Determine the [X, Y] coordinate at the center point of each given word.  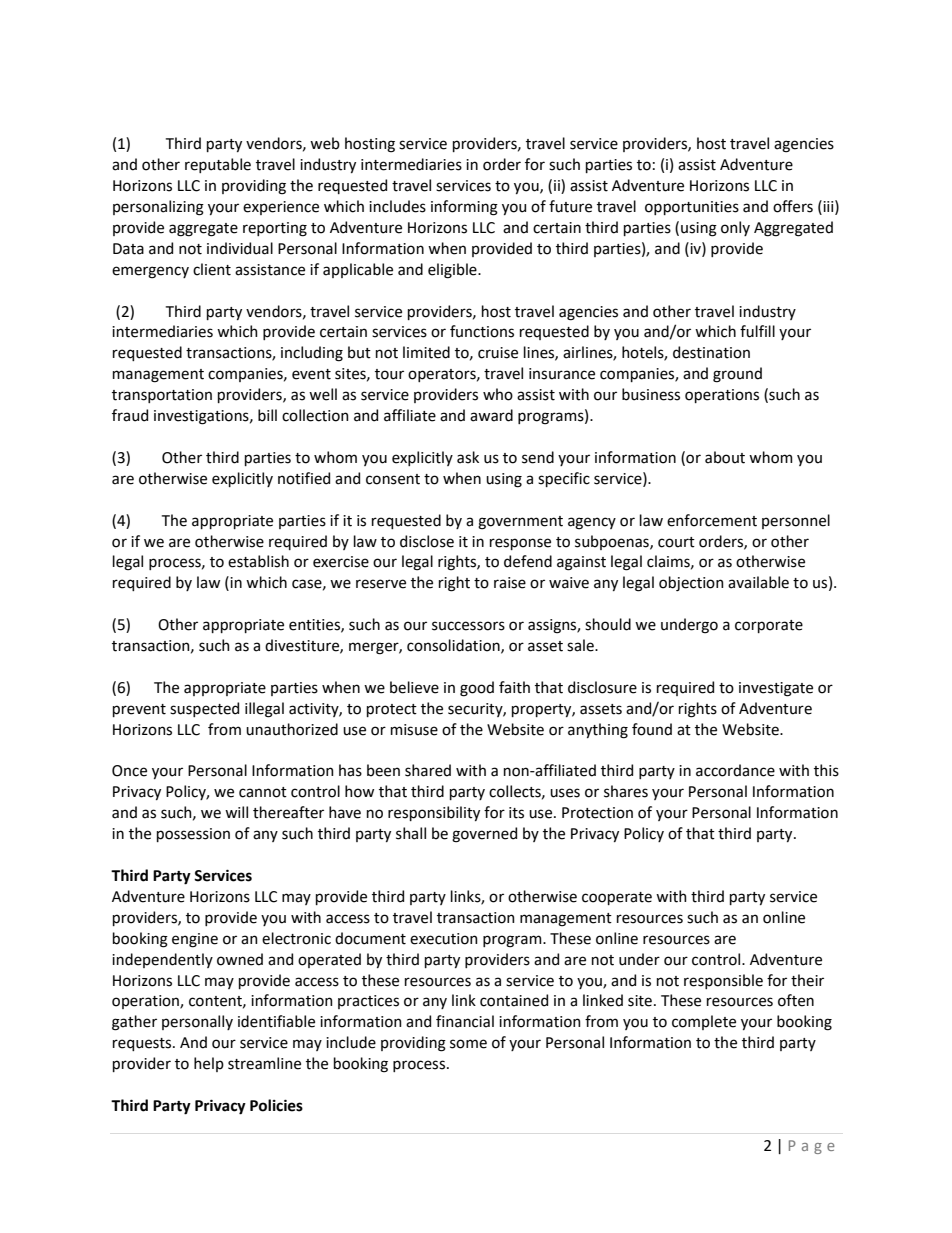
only [735, 228]
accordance [735, 770]
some [468, 1044]
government [520, 523]
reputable [218, 165]
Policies [276, 1105]
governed [484, 835]
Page [812, 1147]
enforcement [712, 520]
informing [464, 208]
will [236, 812]
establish [258, 561]
